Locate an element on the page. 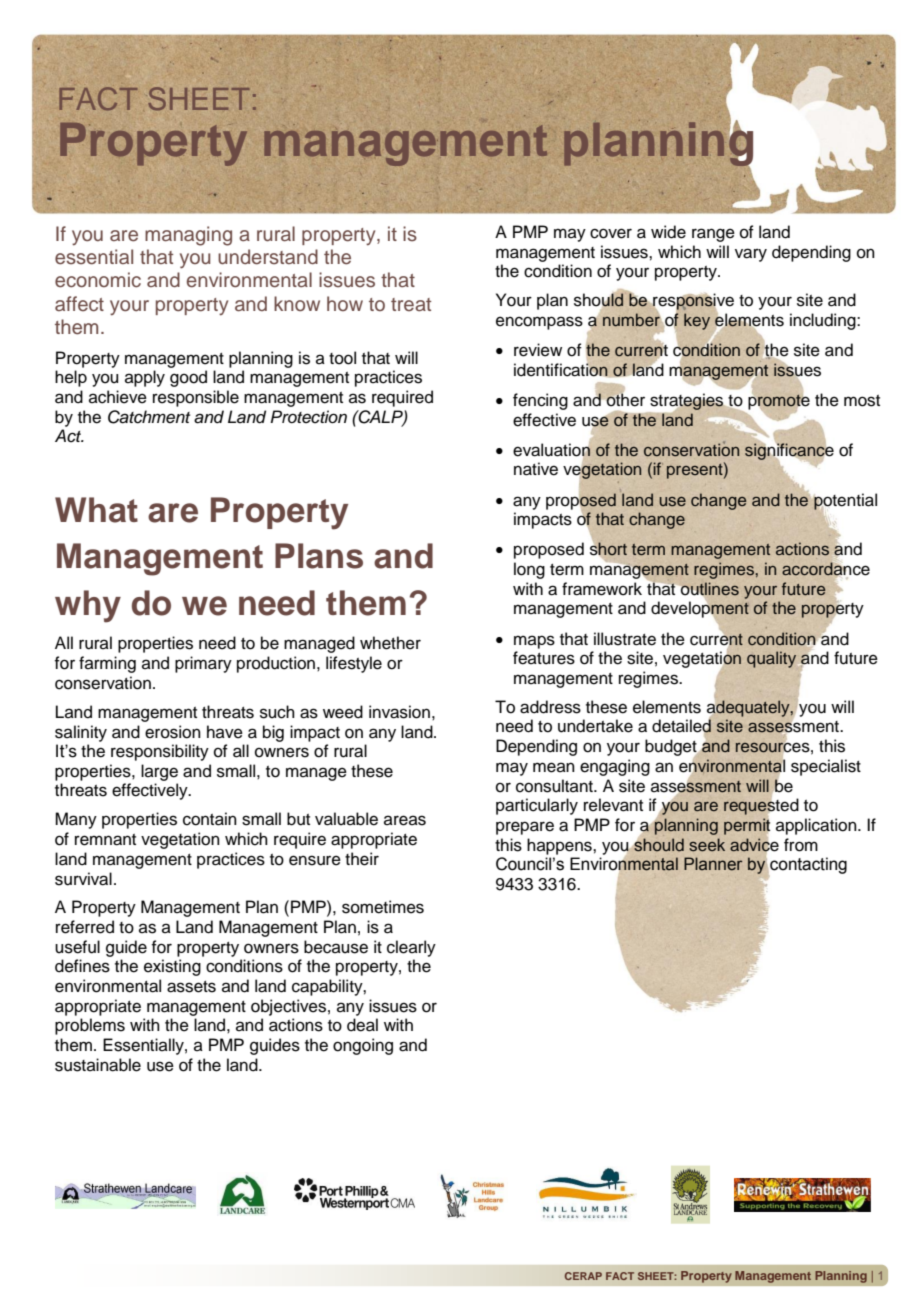  problems is located at coordinates (90, 1026).
